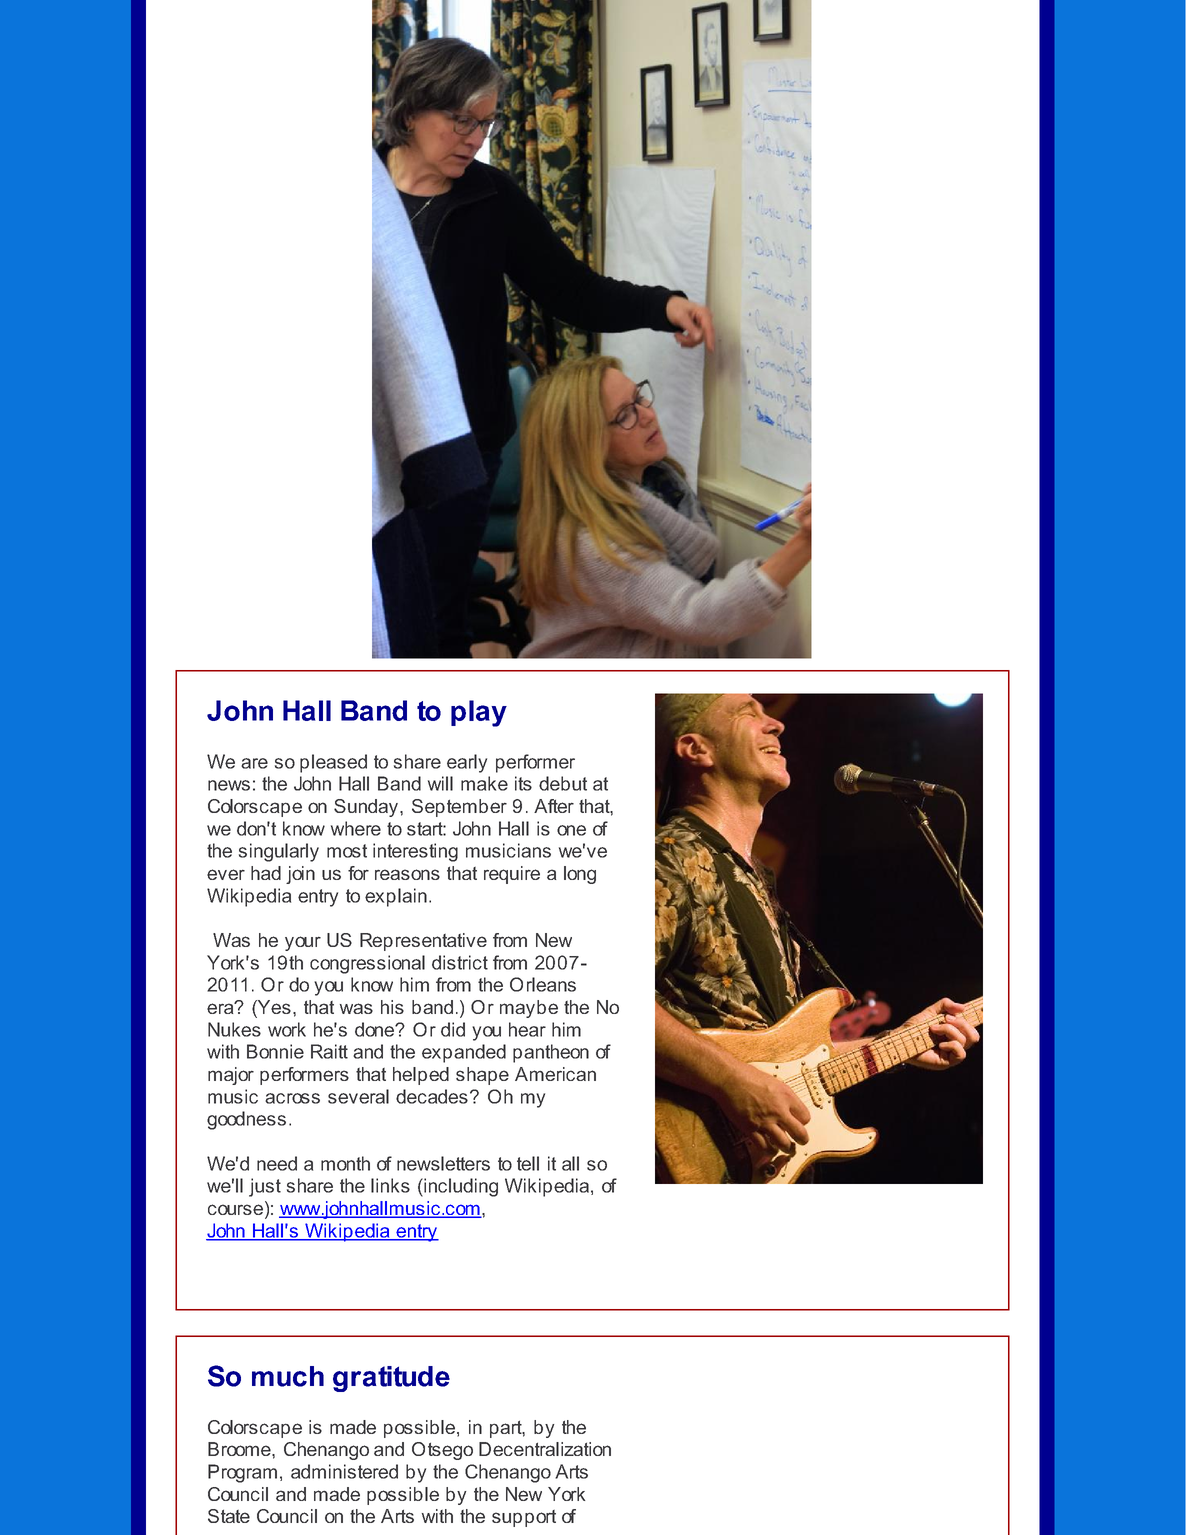  What do you see at coordinates (303, 943) in the image?
I see `your` at bounding box center [303, 943].
